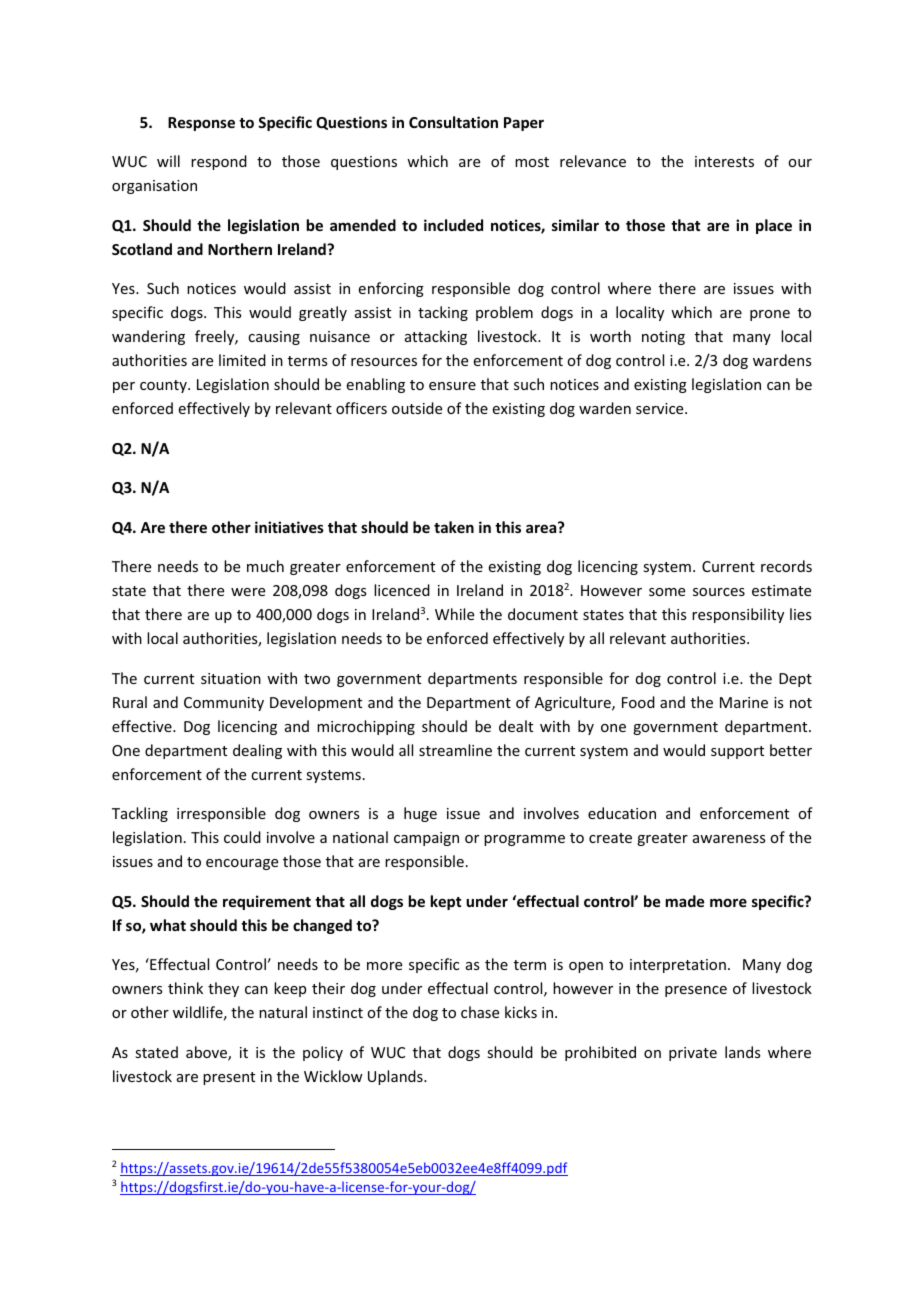  I want to click on campaign, so click(426, 839).
